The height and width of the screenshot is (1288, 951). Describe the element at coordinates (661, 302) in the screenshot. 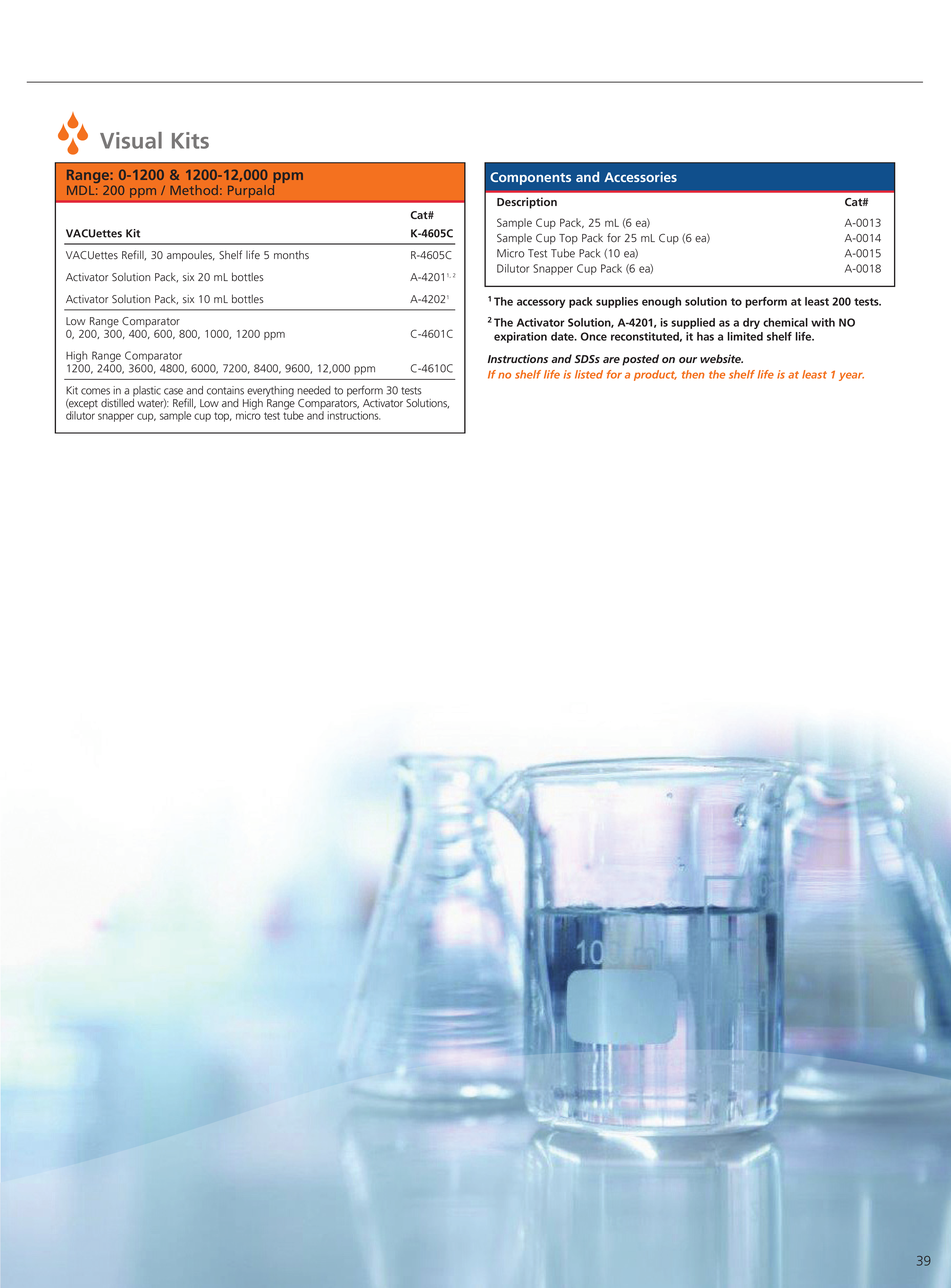

I see `enough` at that location.
